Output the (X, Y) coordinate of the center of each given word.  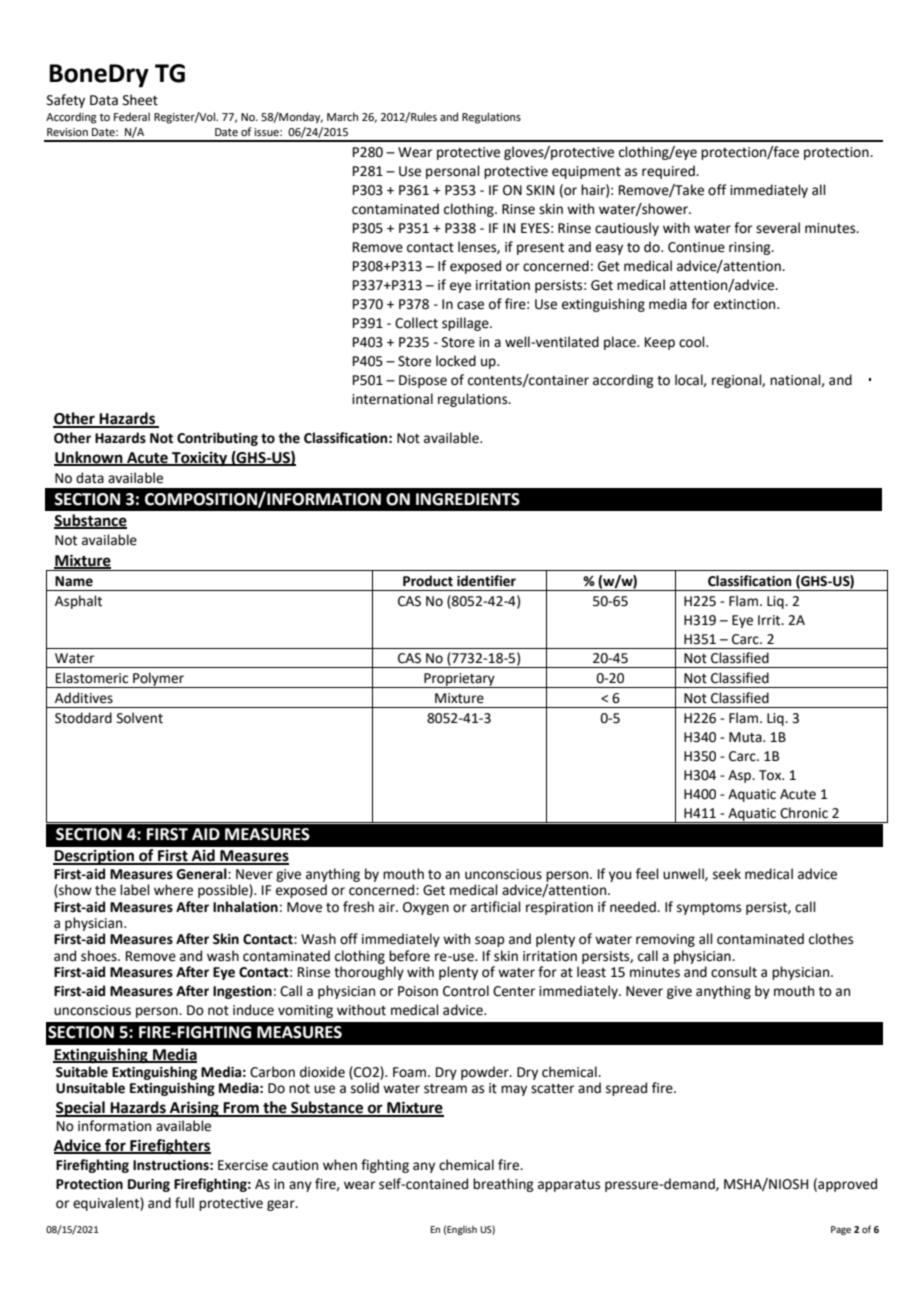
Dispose (423, 381)
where (173, 890)
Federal (132, 116)
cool (693, 342)
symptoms (709, 909)
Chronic (804, 813)
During (149, 1185)
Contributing (217, 439)
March (342, 116)
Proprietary (459, 680)
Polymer (158, 680)
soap (489, 941)
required (669, 172)
